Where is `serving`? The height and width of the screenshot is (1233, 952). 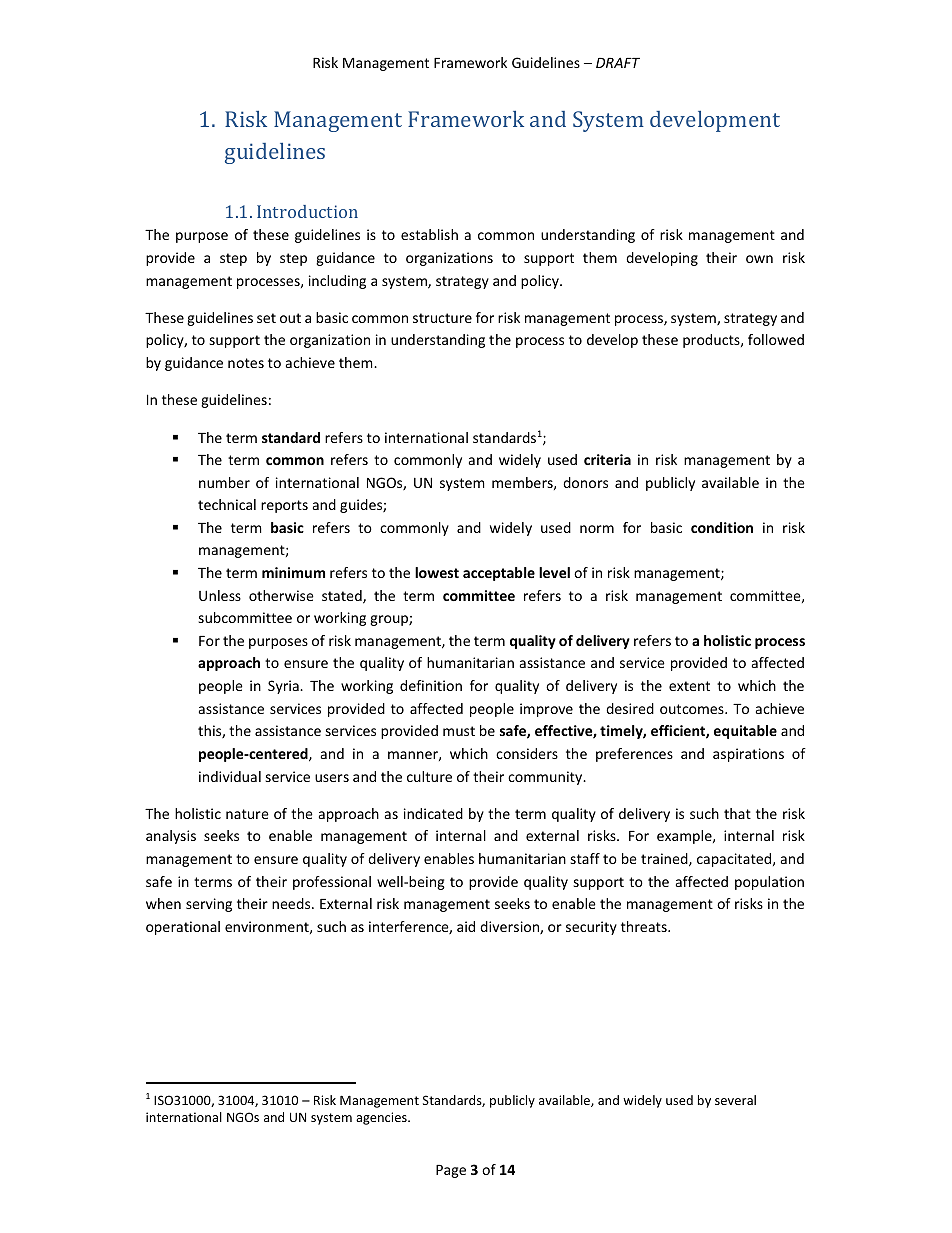 serving is located at coordinates (209, 905).
